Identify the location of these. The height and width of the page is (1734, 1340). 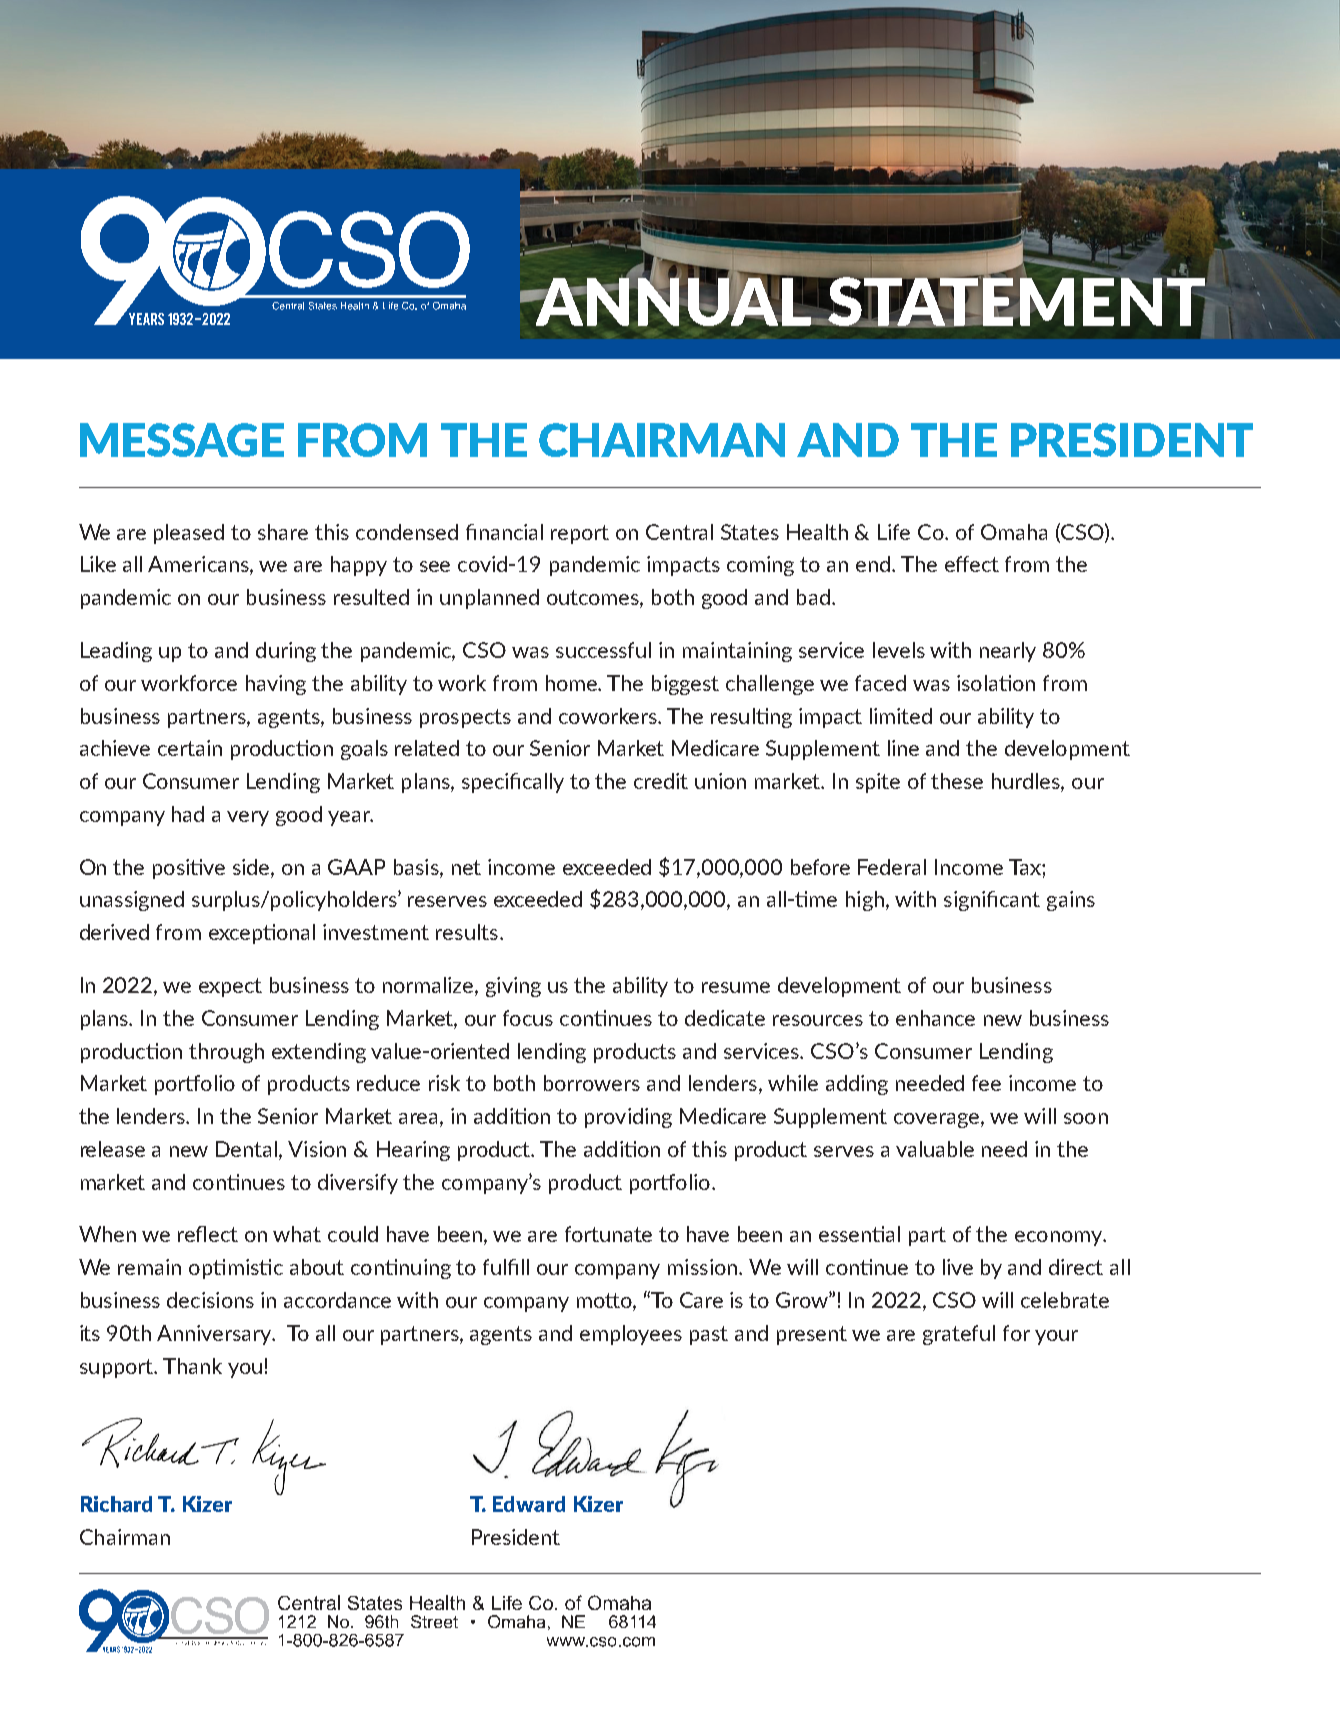
(957, 781).
